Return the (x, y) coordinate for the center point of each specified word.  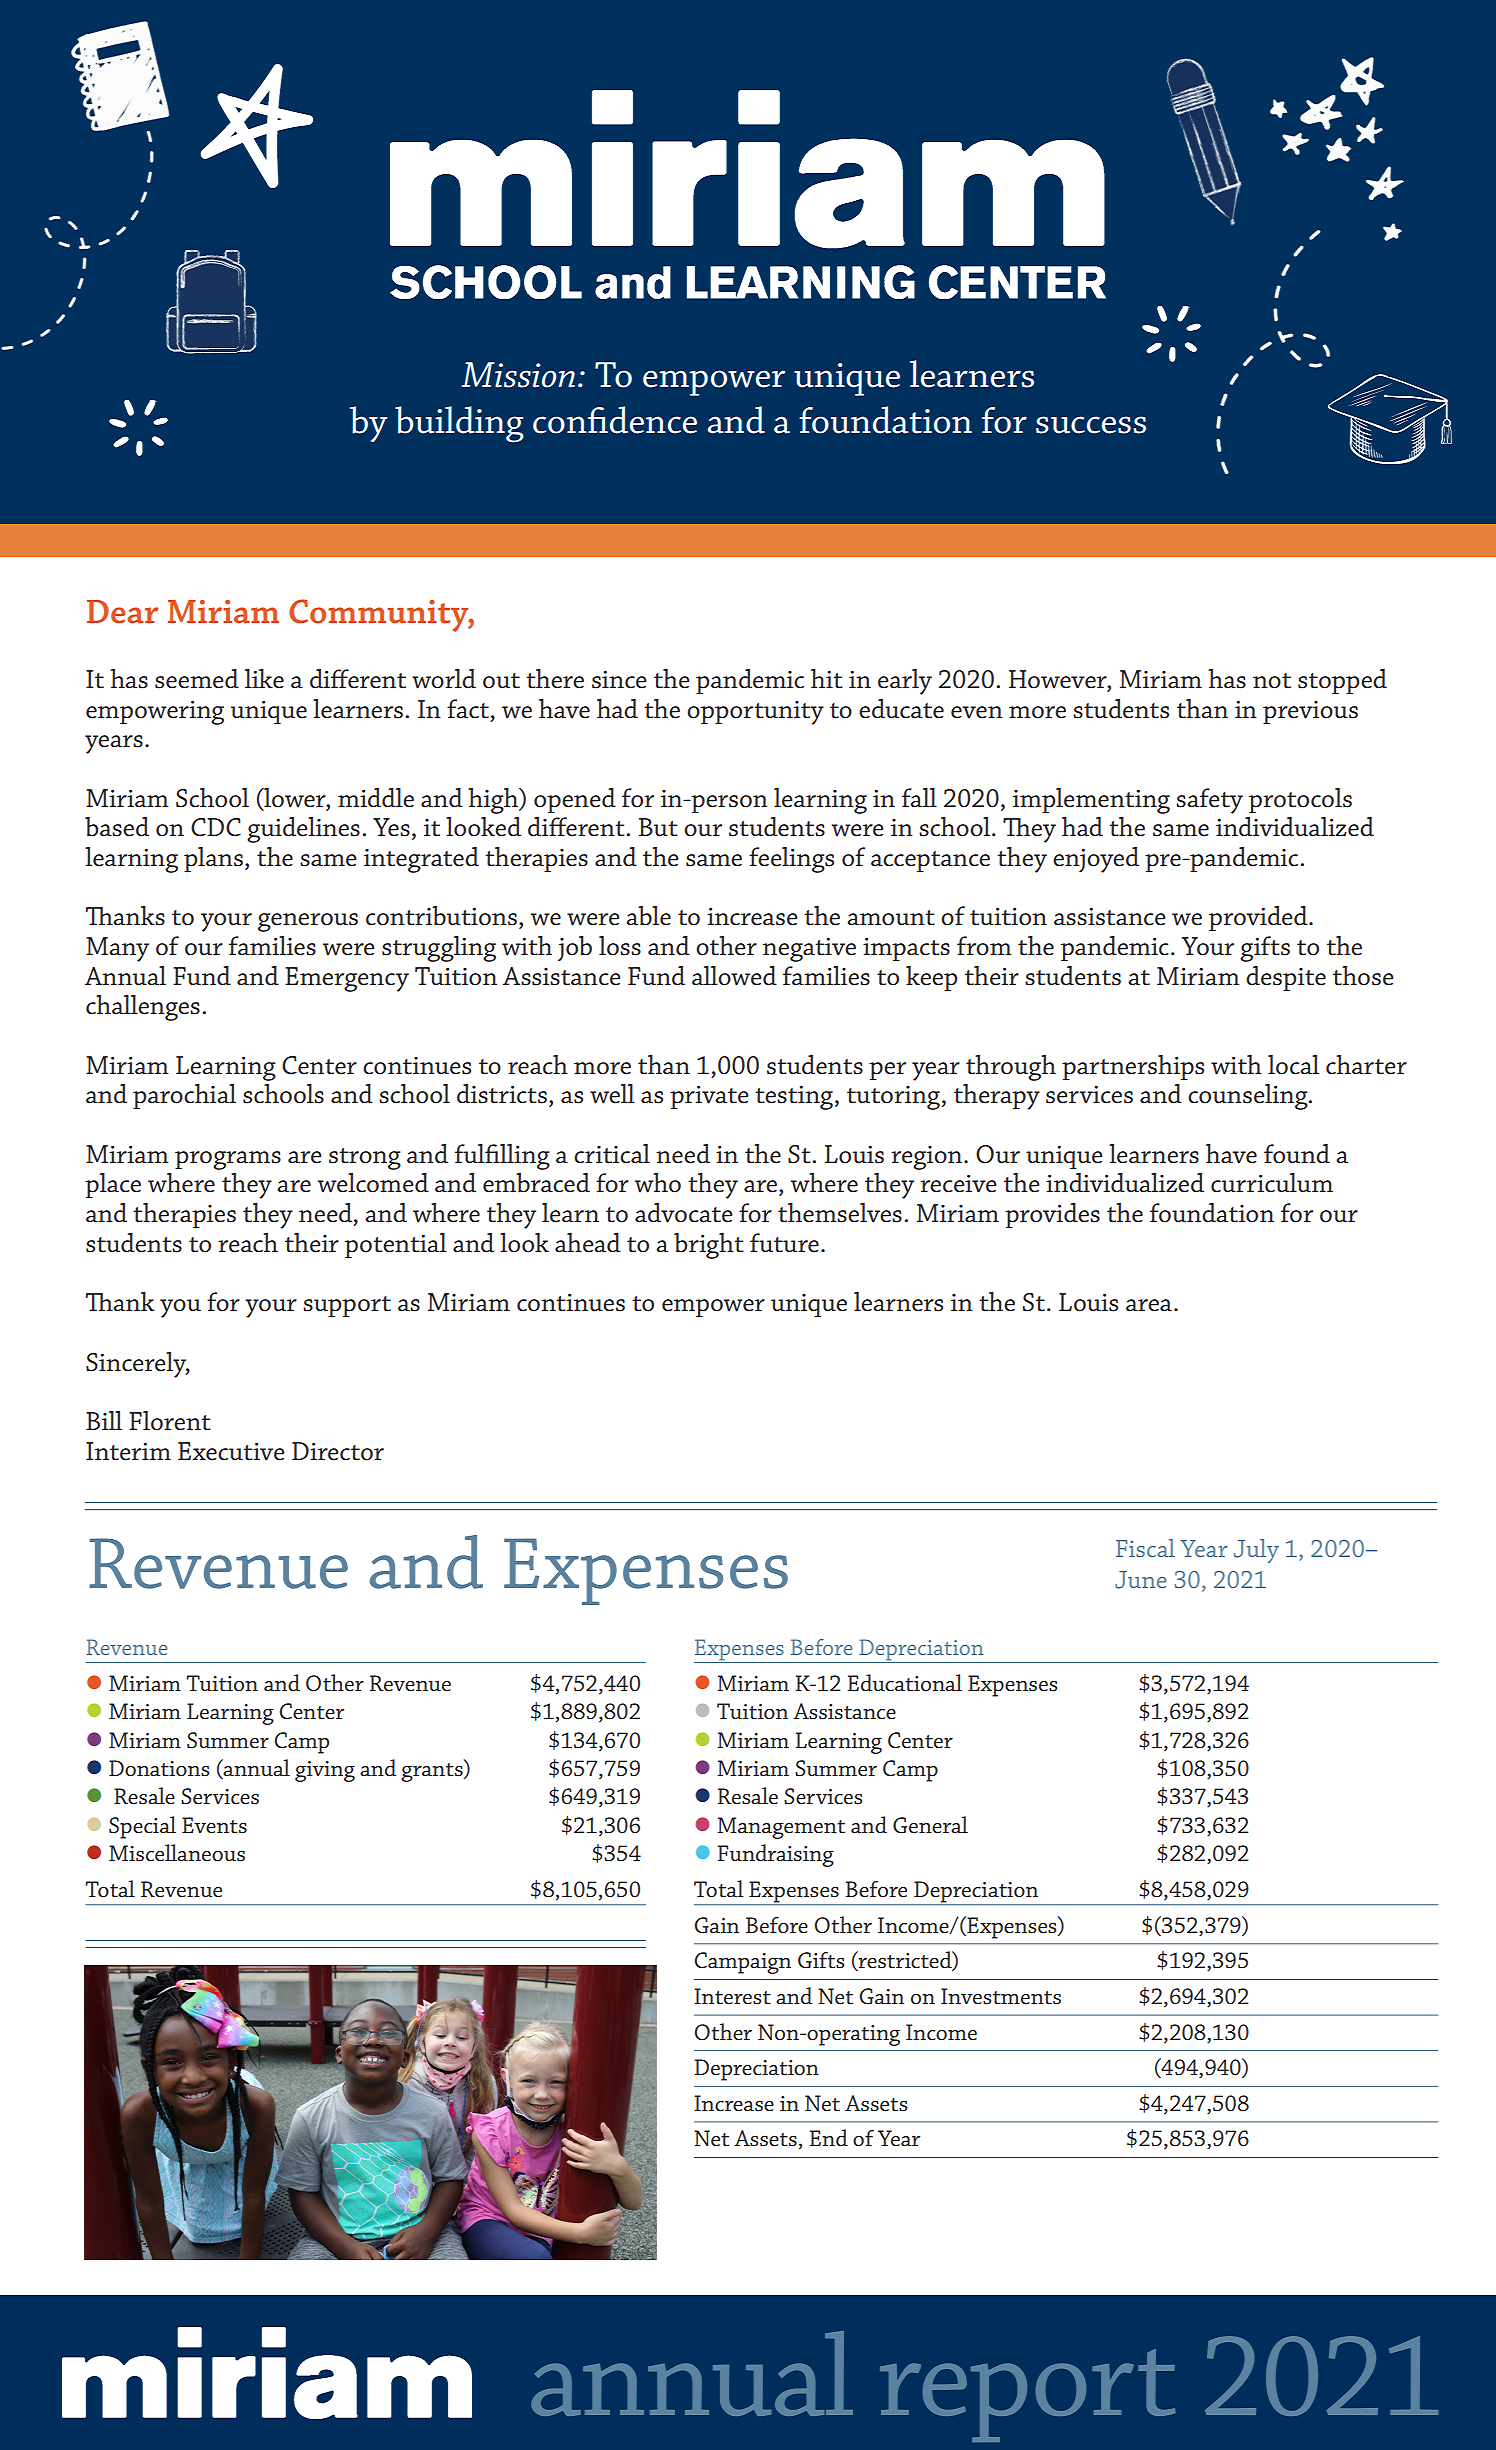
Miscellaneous (177, 1853)
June (1141, 1580)
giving (325, 1771)
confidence (615, 420)
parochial (184, 1096)
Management (781, 1828)
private (709, 1097)
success (1091, 425)
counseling (1249, 1097)
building (459, 424)
